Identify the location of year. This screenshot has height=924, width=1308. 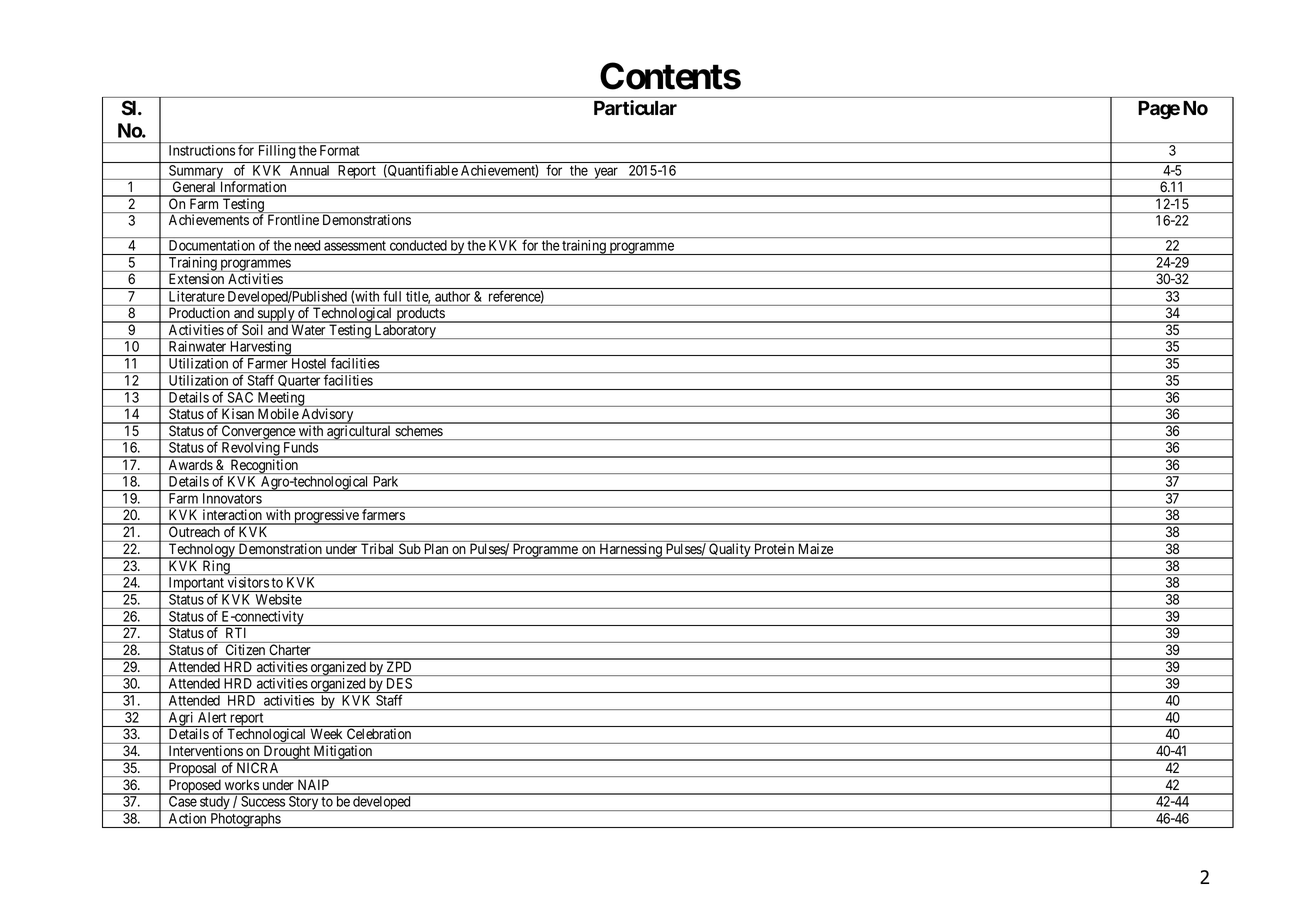
(606, 173).
